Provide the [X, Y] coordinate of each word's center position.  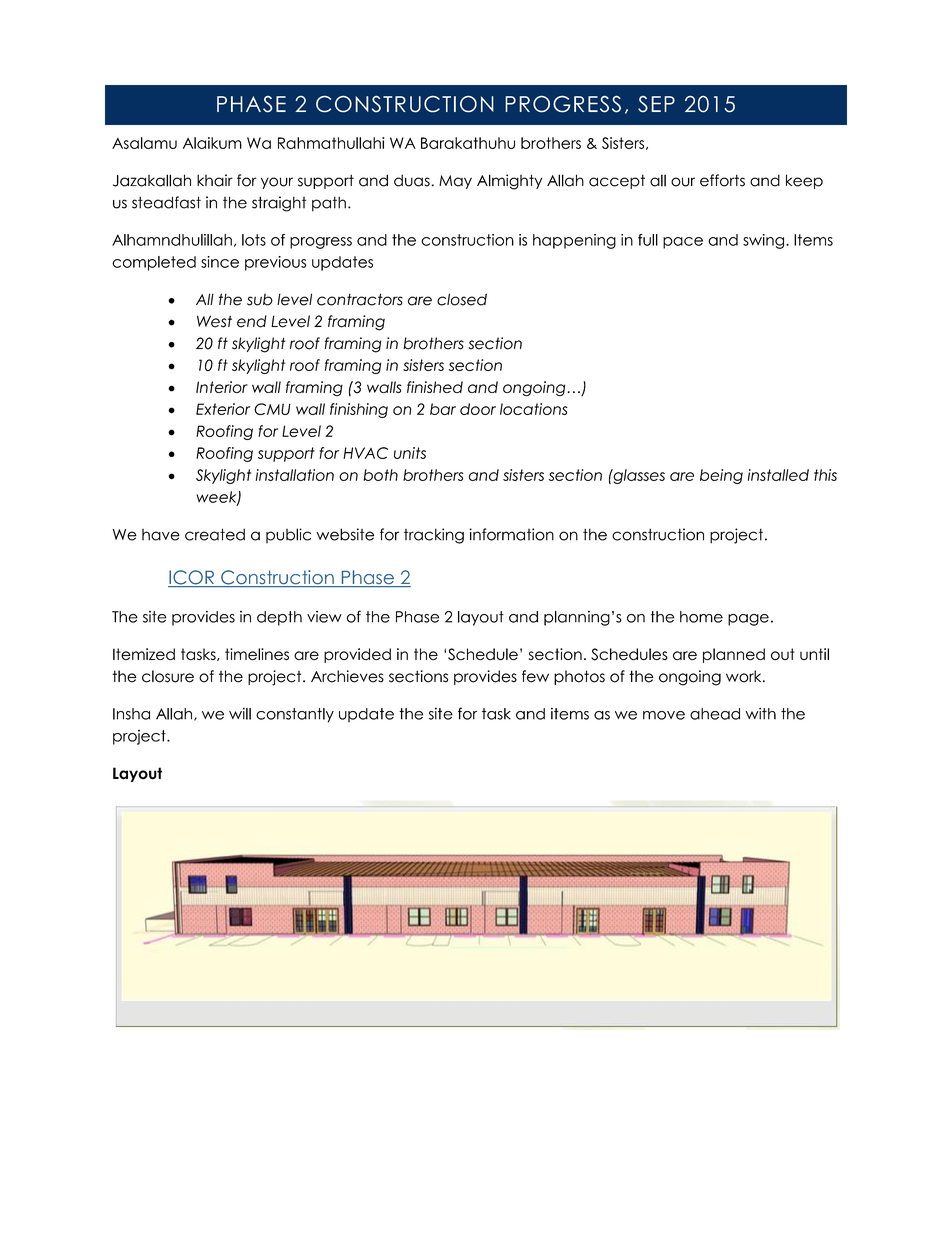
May [455, 182]
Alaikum [212, 143]
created [215, 534]
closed [462, 299]
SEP [656, 104]
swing [765, 241]
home [701, 617]
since [220, 262]
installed [778, 475]
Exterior [223, 409]
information [512, 534]
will [240, 713]
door [478, 409]
